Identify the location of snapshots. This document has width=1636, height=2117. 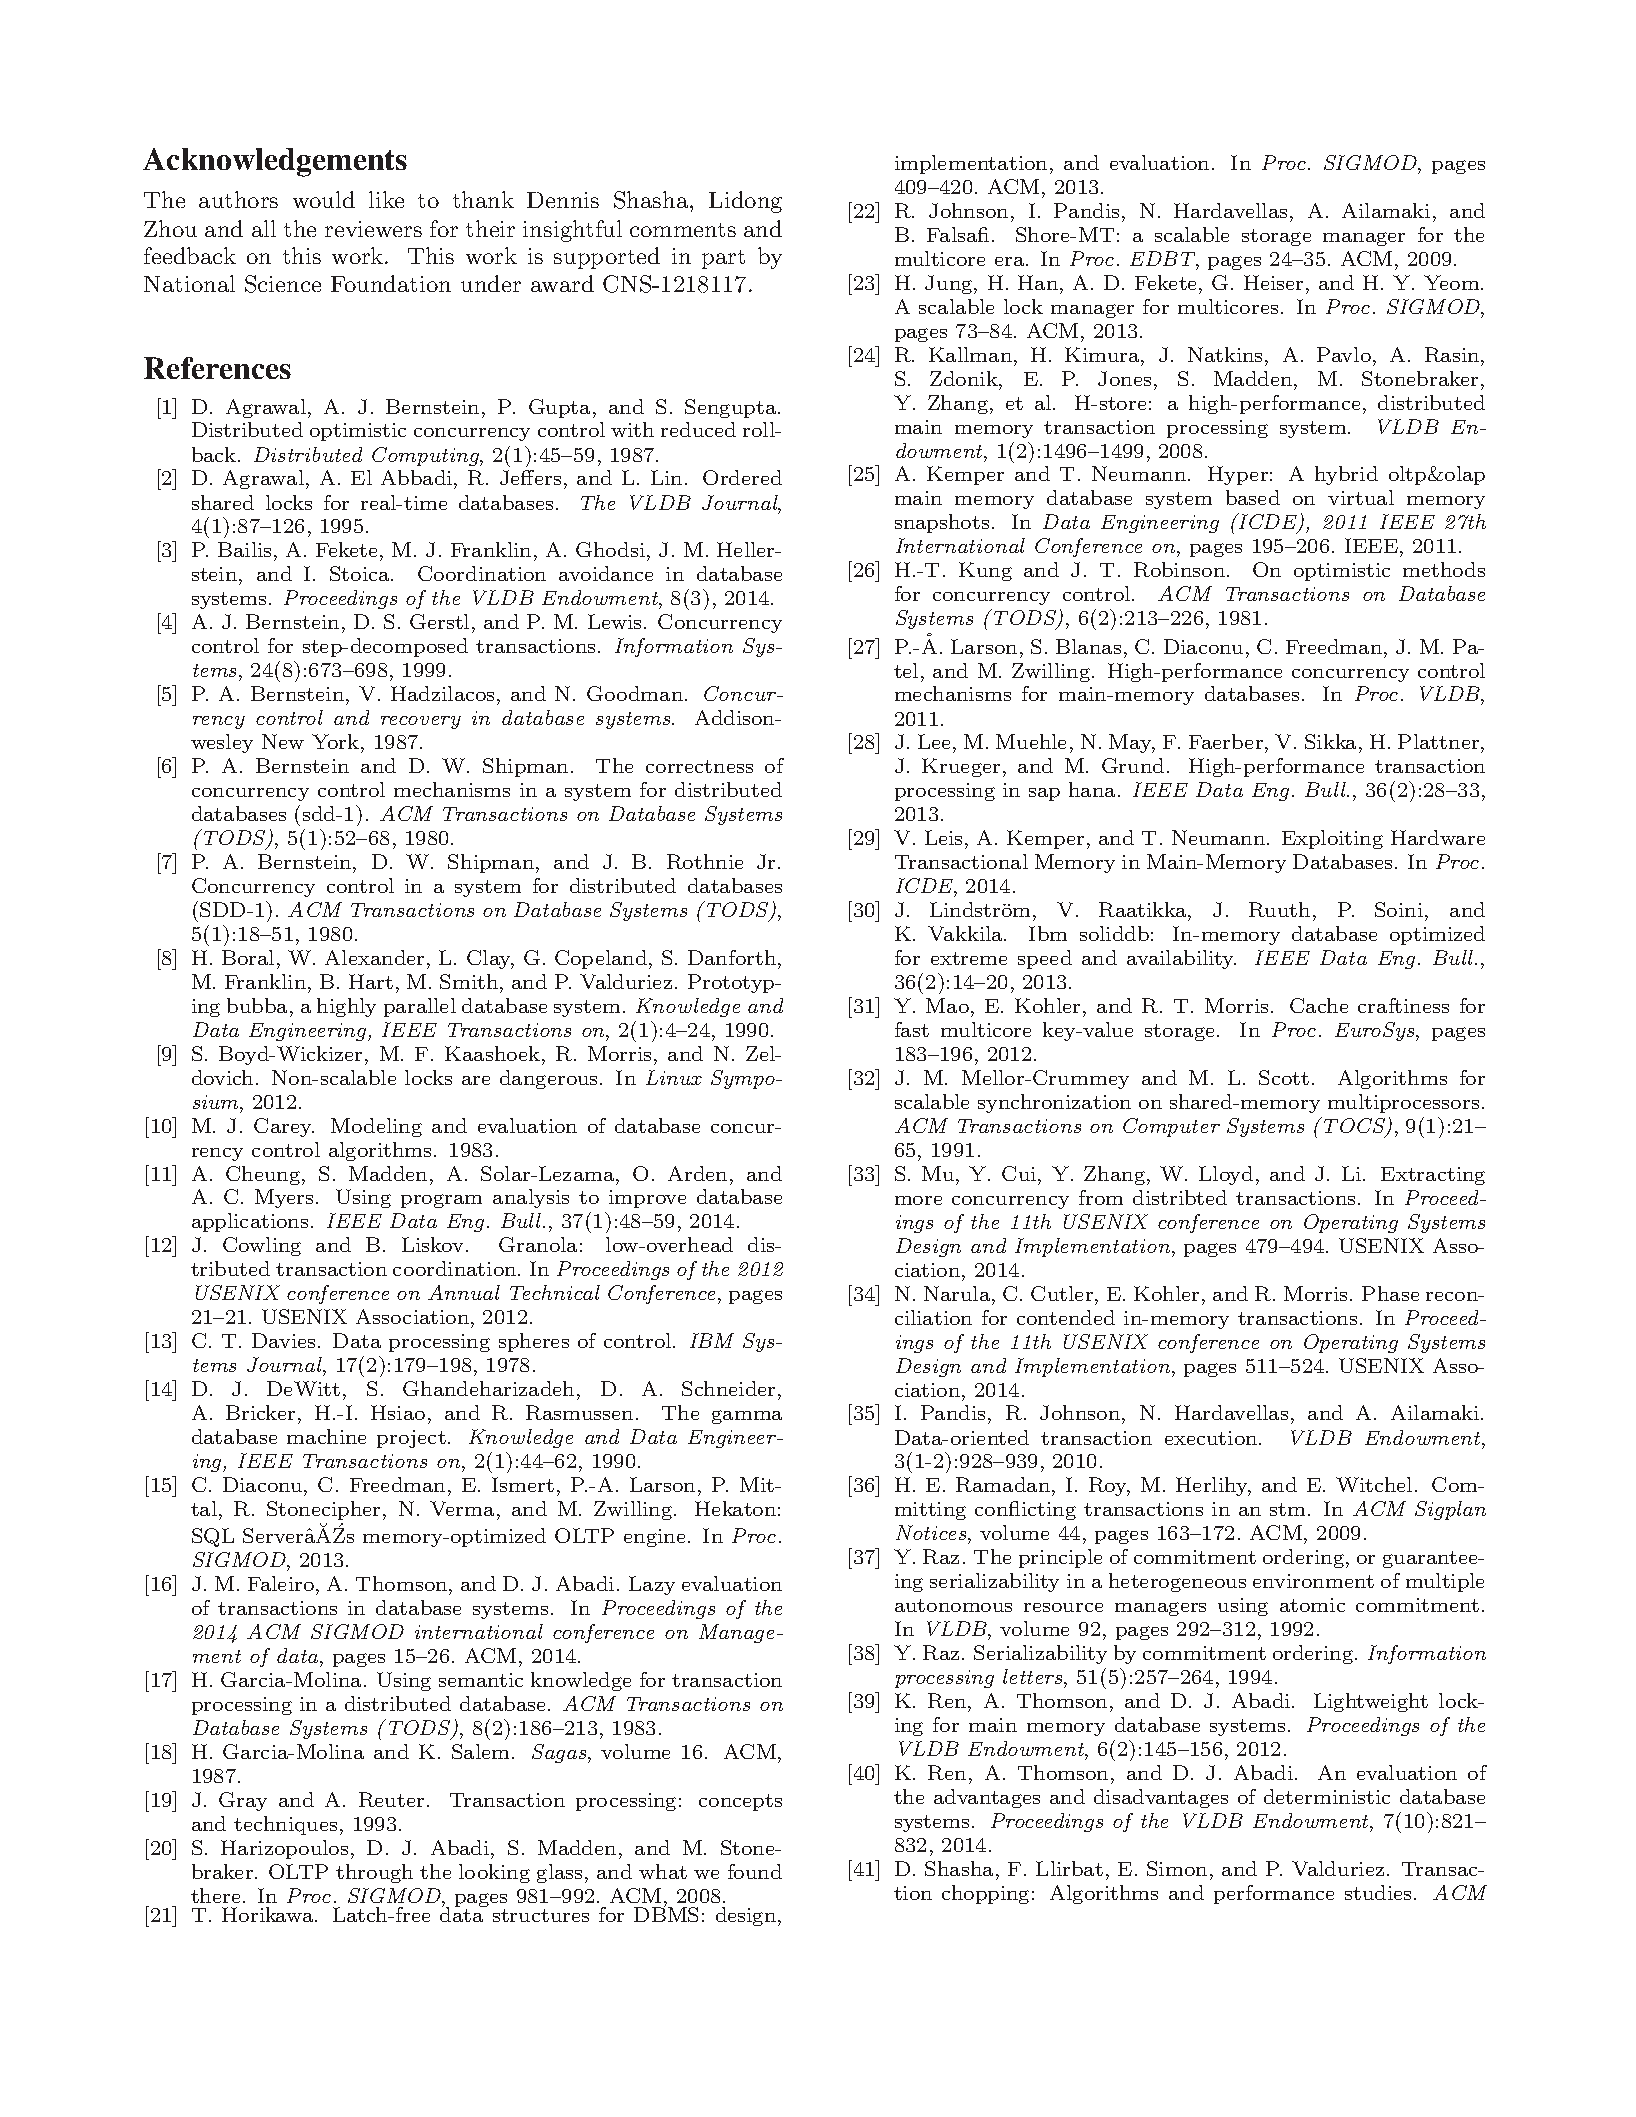
(942, 523).
